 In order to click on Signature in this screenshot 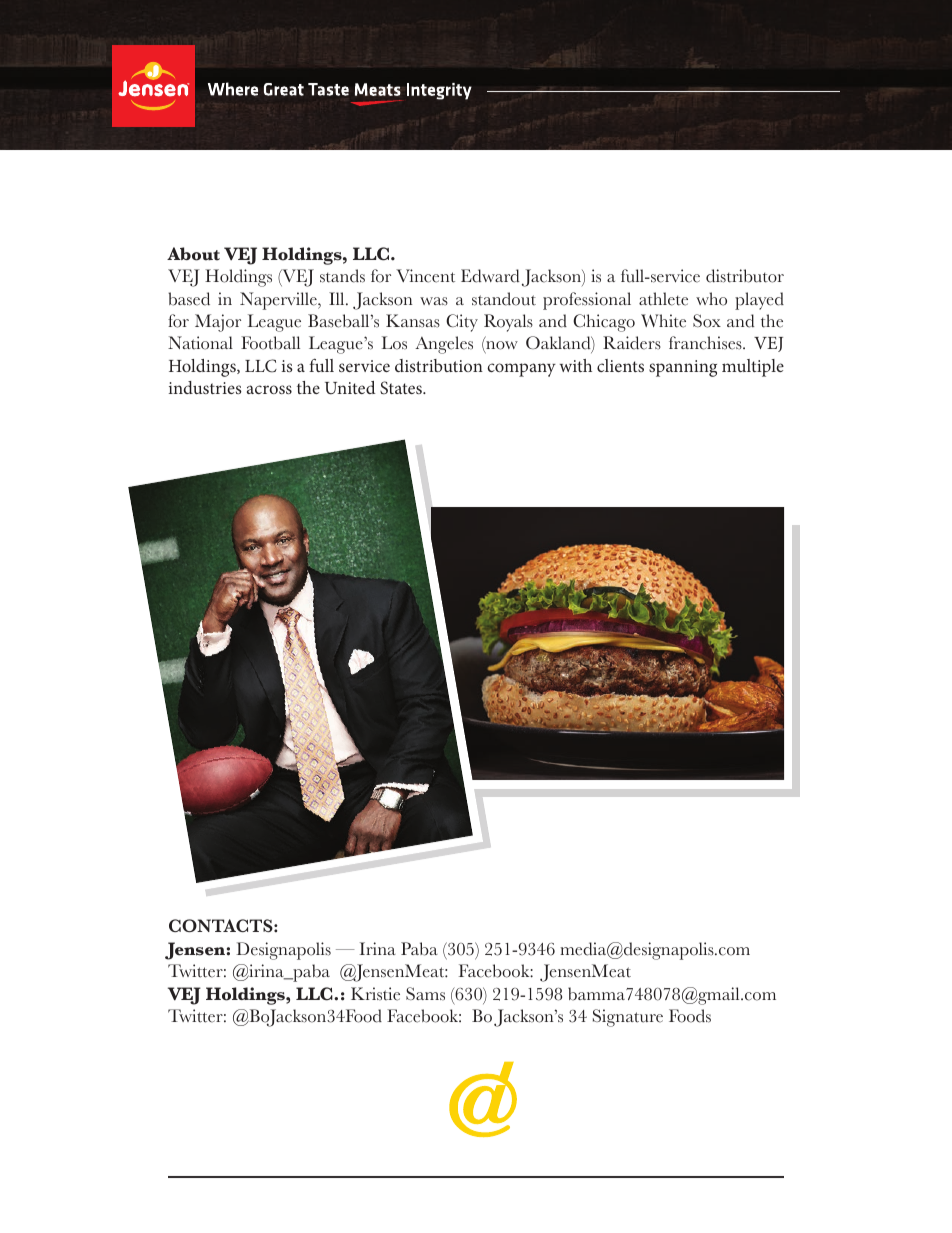, I will do `click(628, 1018)`.
